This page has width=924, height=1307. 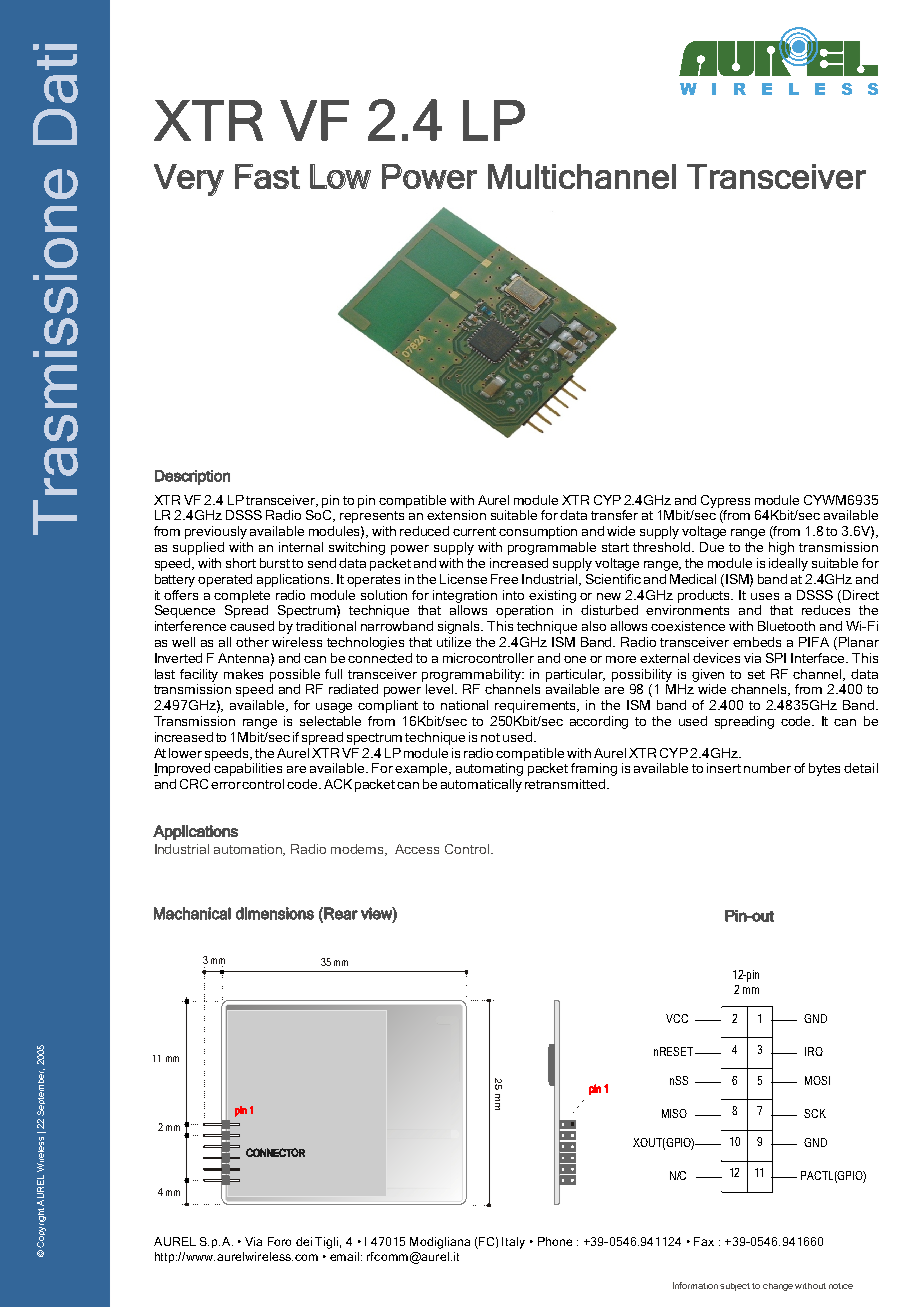 I want to click on SCK, so click(x=815, y=1113).
